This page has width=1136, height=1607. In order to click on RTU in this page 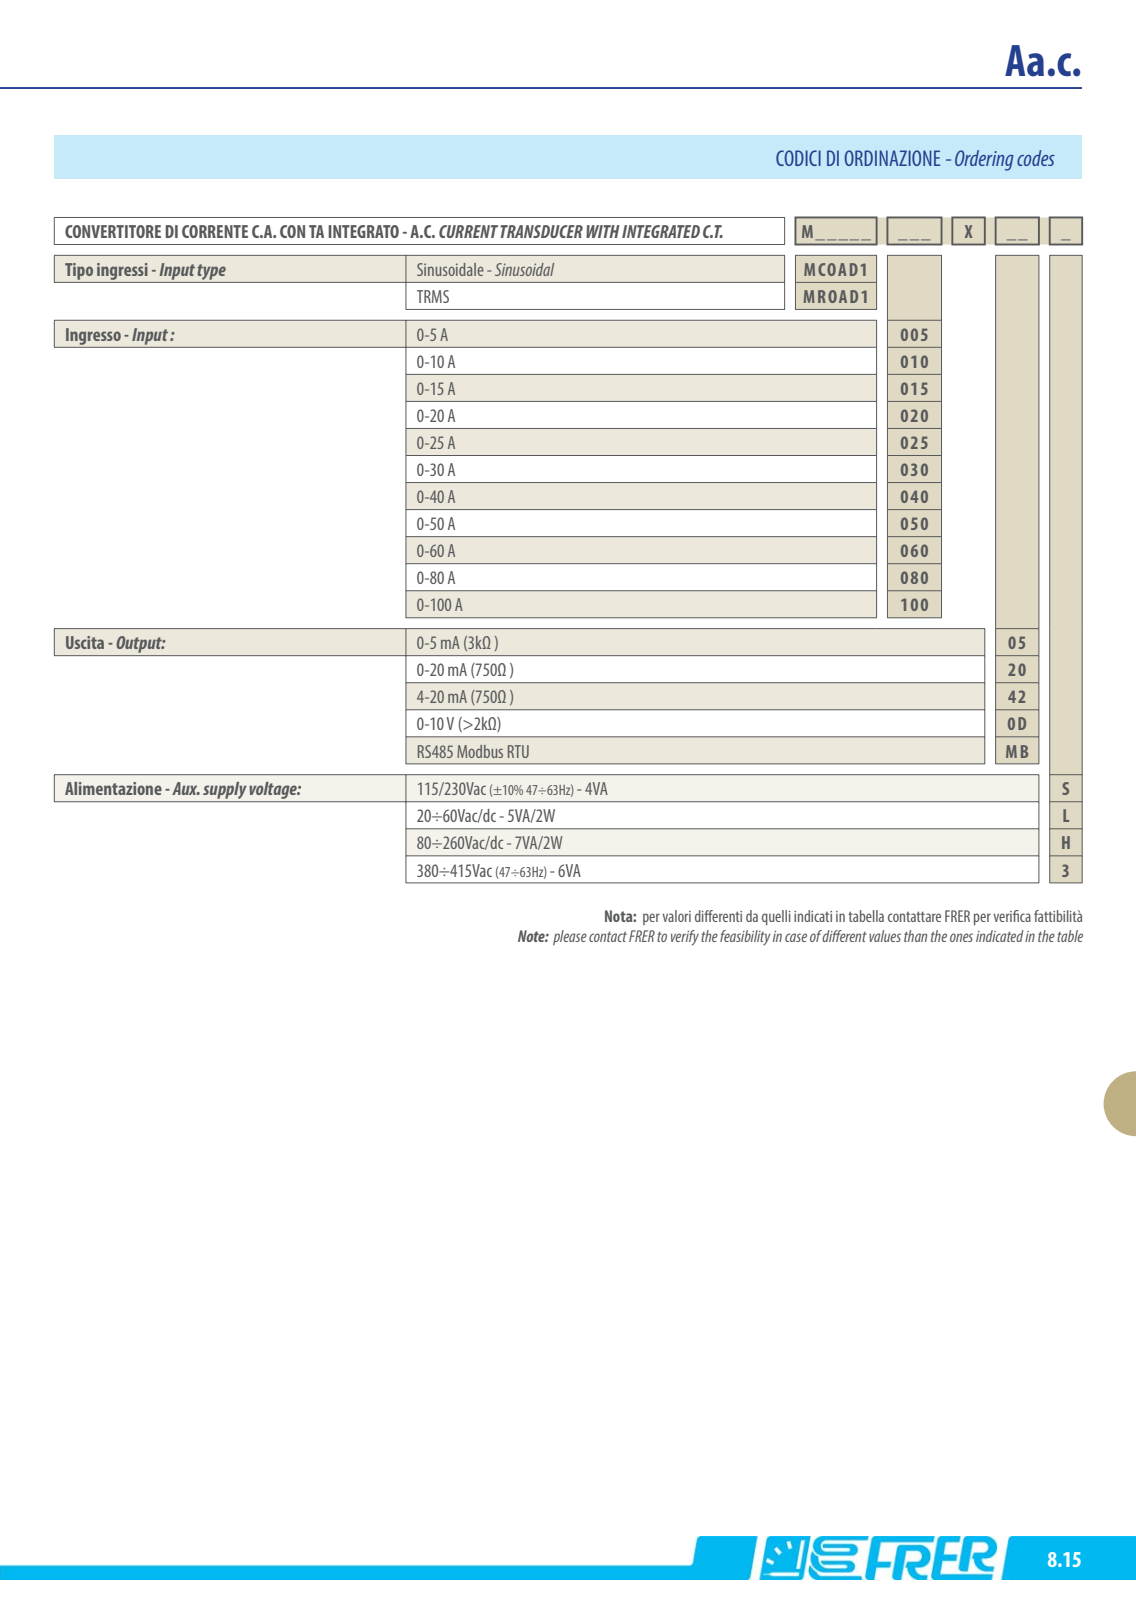, I will do `click(518, 751)`.
